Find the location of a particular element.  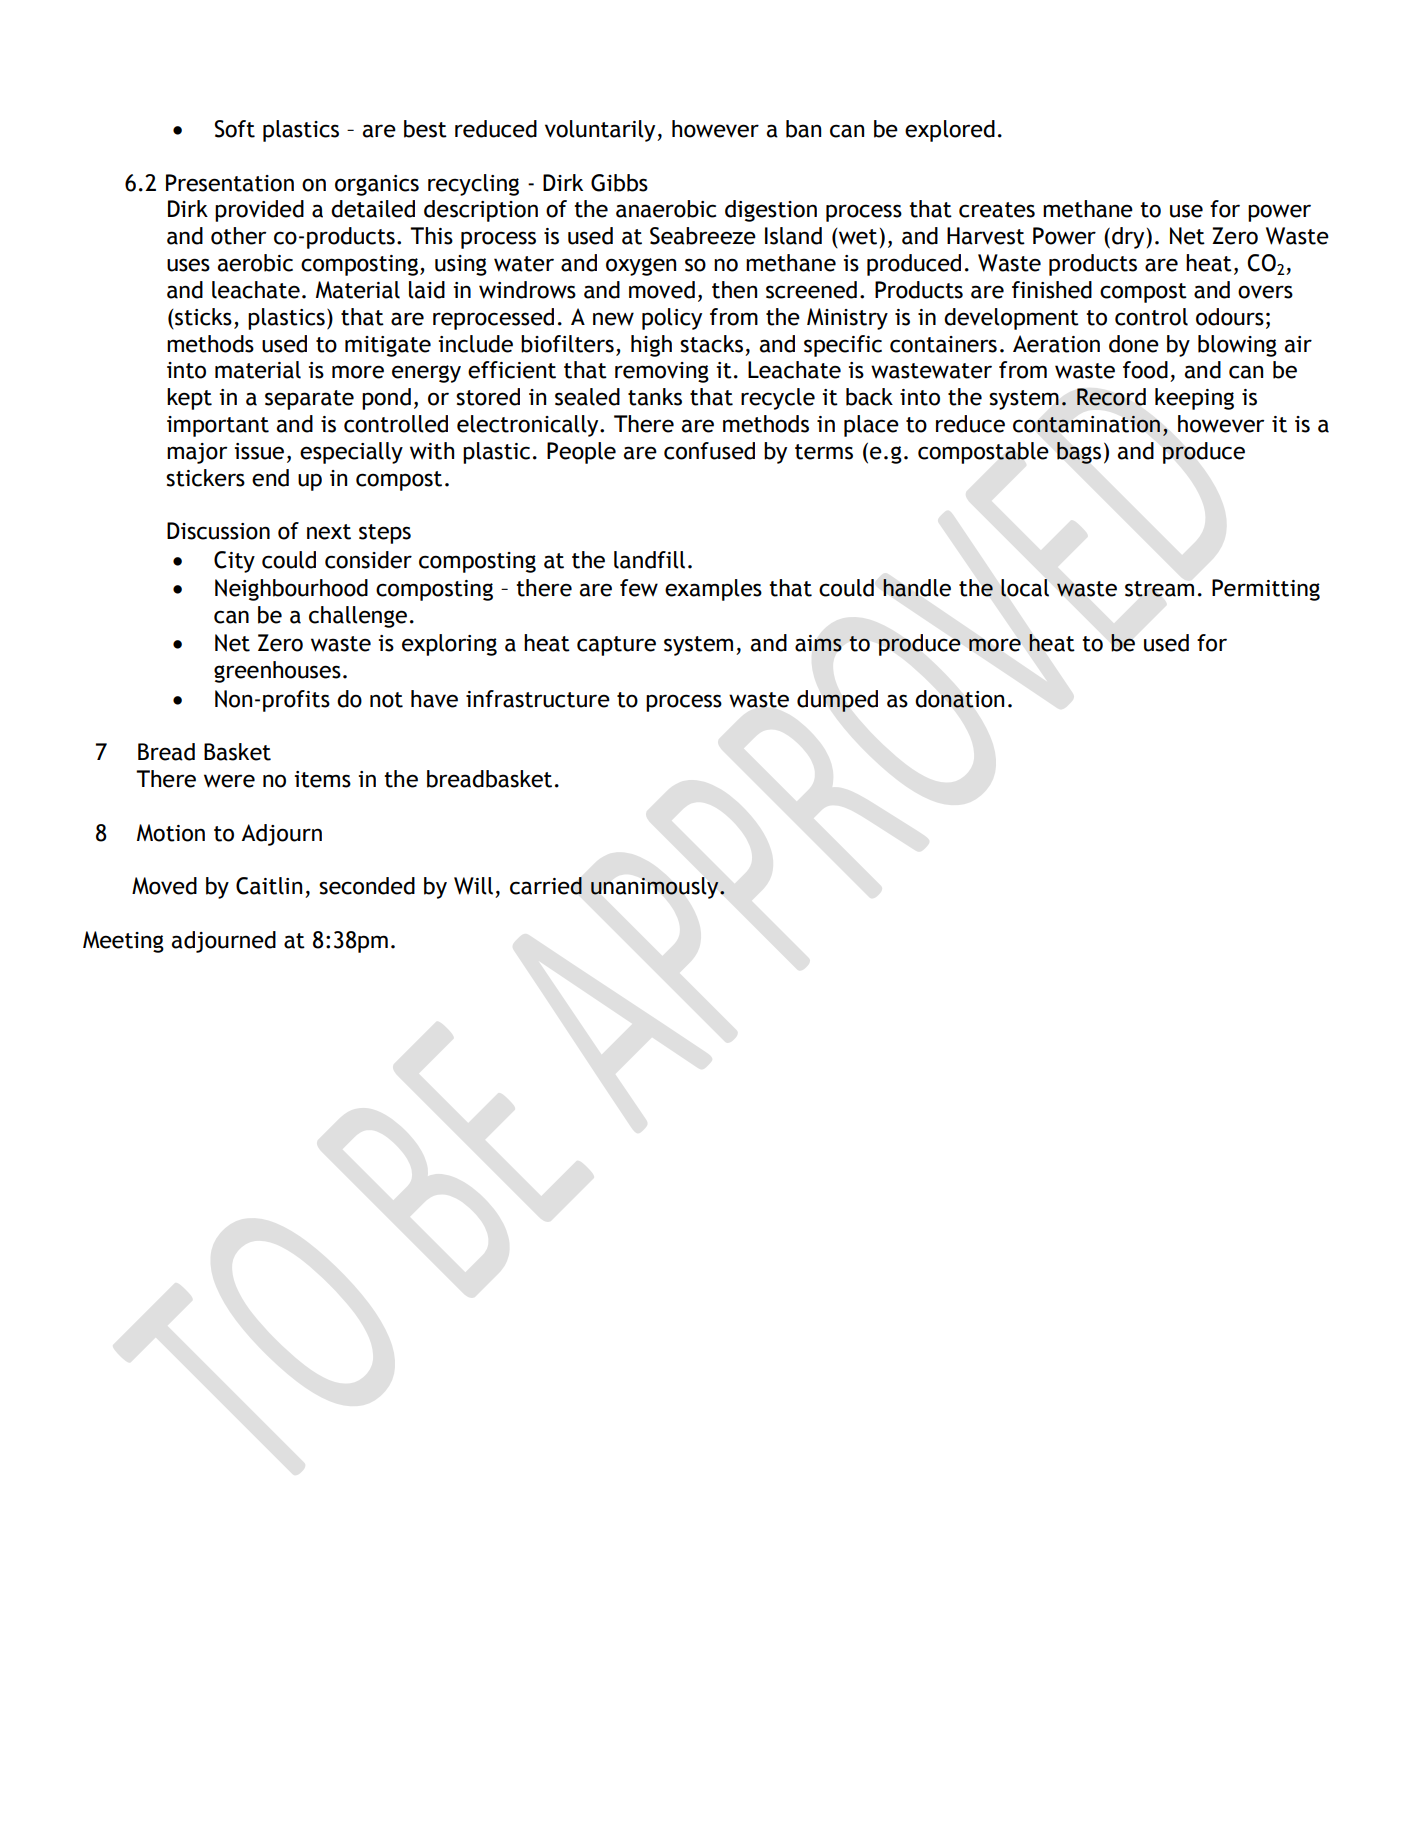

Soft is located at coordinates (234, 129).
